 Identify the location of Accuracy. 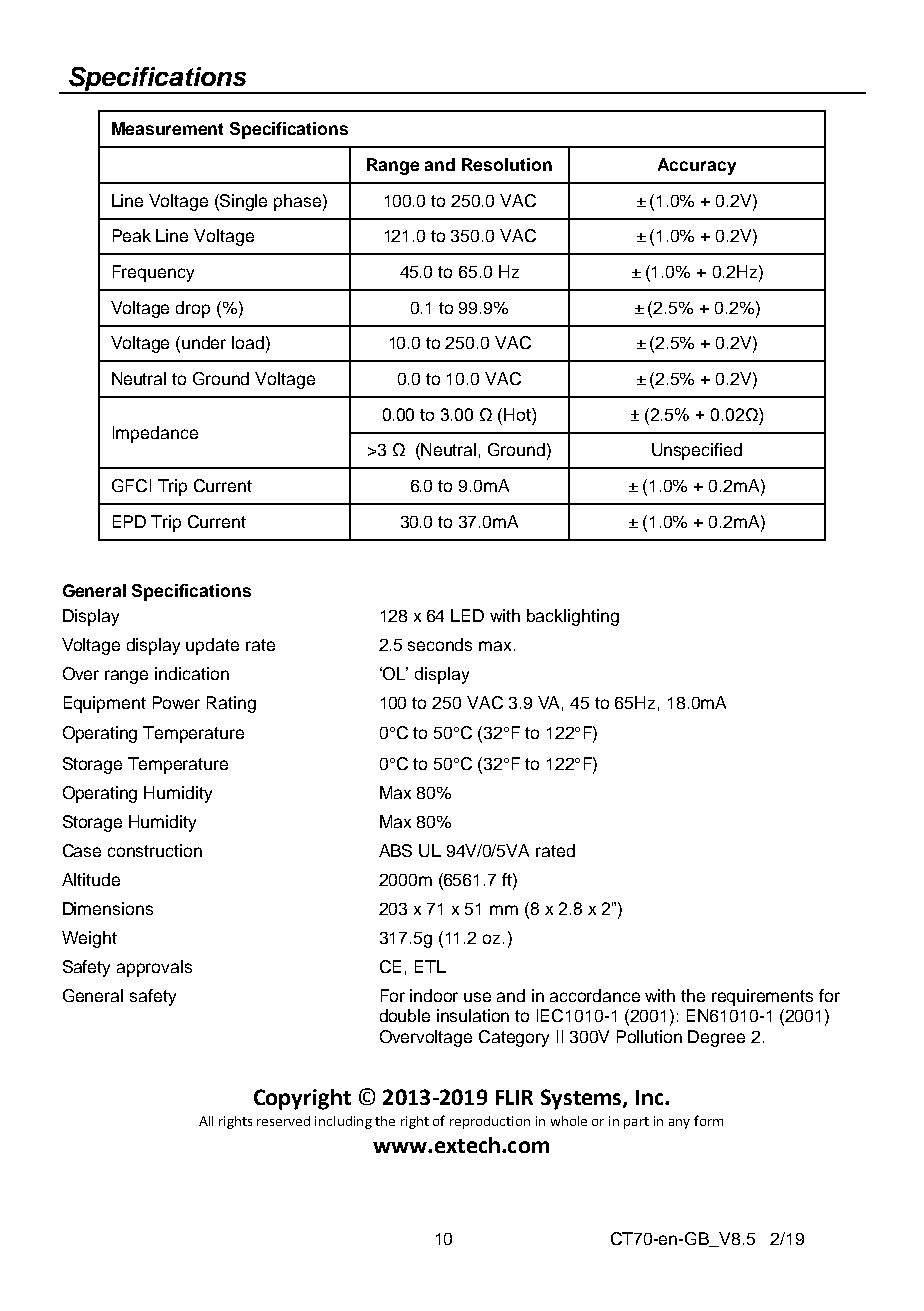
(697, 166).
